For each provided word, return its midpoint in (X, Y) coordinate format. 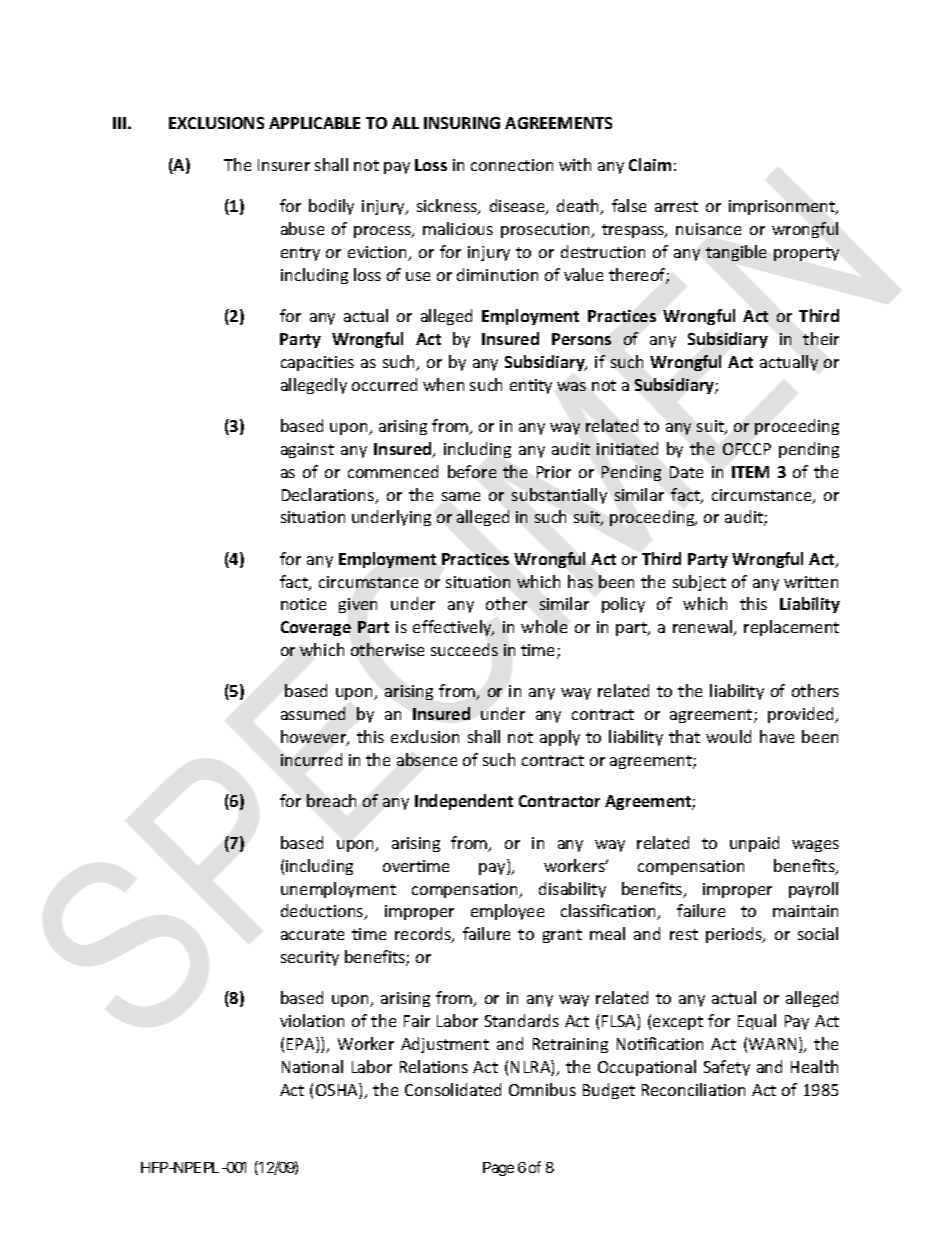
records (424, 935)
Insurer (284, 165)
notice (303, 604)
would (728, 736)
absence (427, 759)
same (461, 496)
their (821, 338)
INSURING (462, 123)
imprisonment (783, 207)
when (443, 384)
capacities (317, 363)
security (310, 958)
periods (735, 935)
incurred (311, 759)
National (312, 1066)
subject (699, 583)
